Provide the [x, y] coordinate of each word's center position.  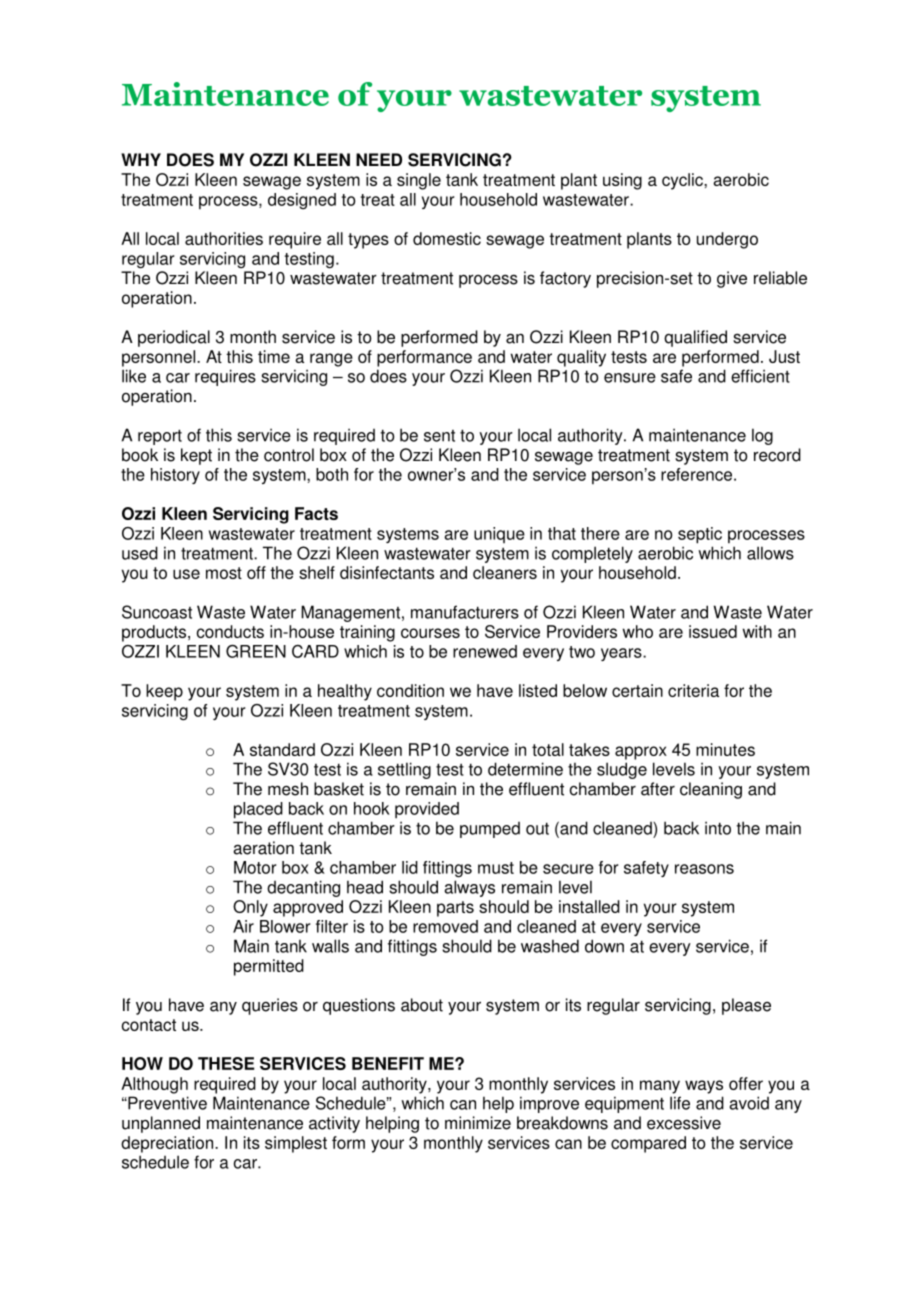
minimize [478, 1123]
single [419, 181]
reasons [704, 869]
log [762, 436]
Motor [255, 867]
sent [439, 436]
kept [196, 456]
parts [455, 909]
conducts [230, 631]
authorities [224, 238]
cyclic [683, 181]
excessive [684, 1123]
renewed [485, 651]
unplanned [161, 1124]
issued [713, 631]
